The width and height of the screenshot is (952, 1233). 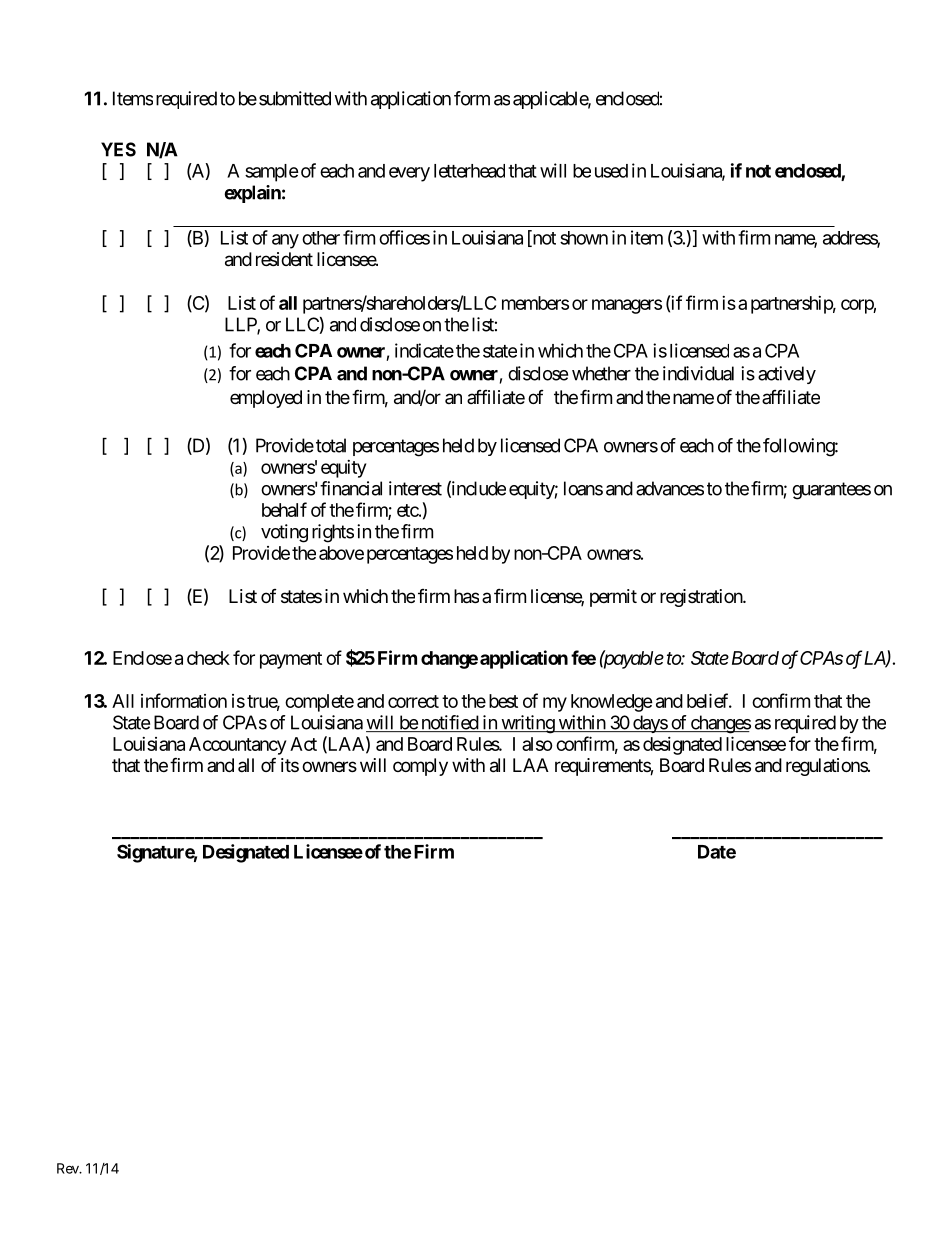 What do you see at coordinates (611, 171) in the screenshot?
I see `used` at bounding box center [611, 171].
